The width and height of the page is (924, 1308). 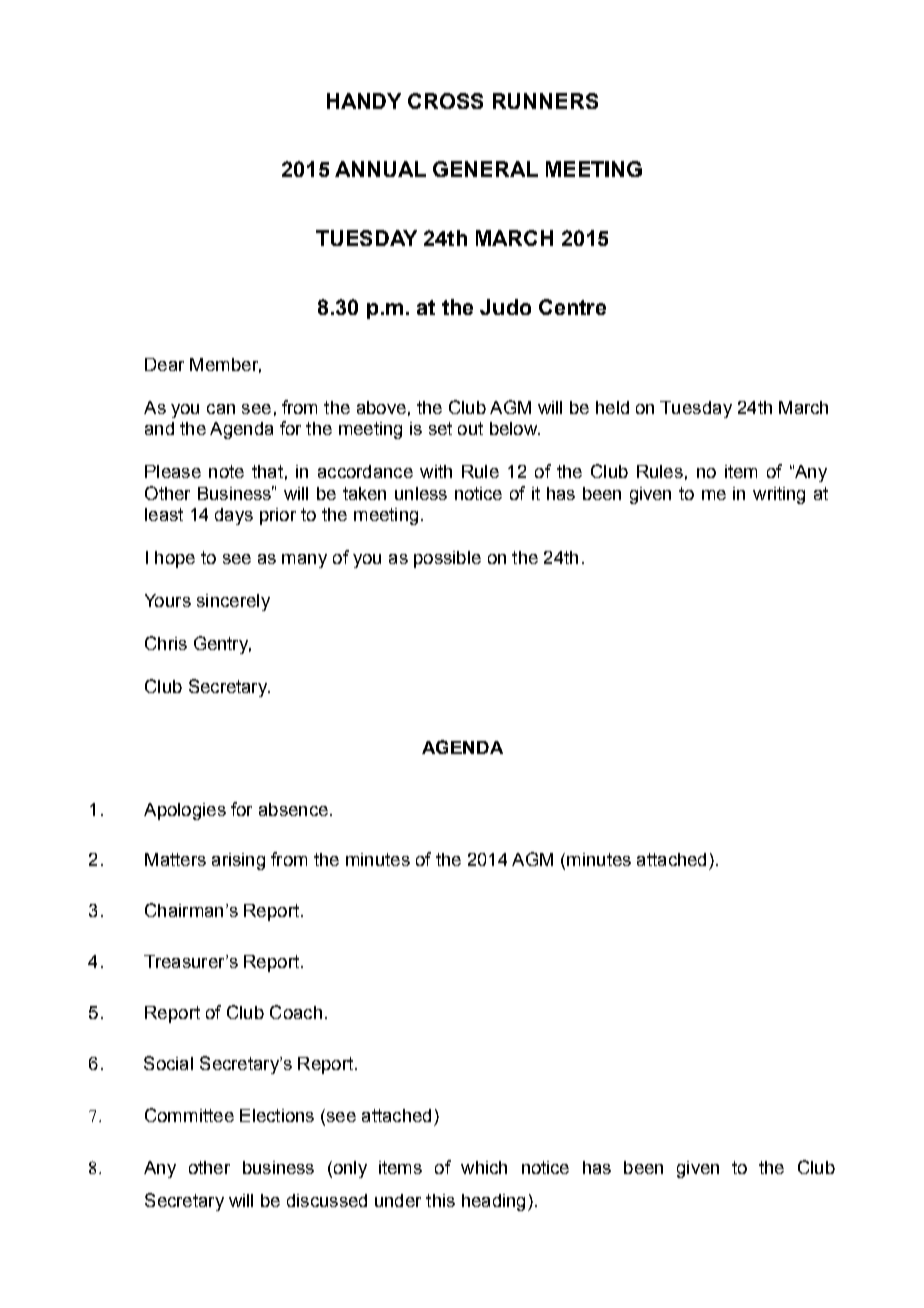 What do you see at coordinates (222, 645) in the page?
I see `Gentry` at bounding box center [222, 645].
